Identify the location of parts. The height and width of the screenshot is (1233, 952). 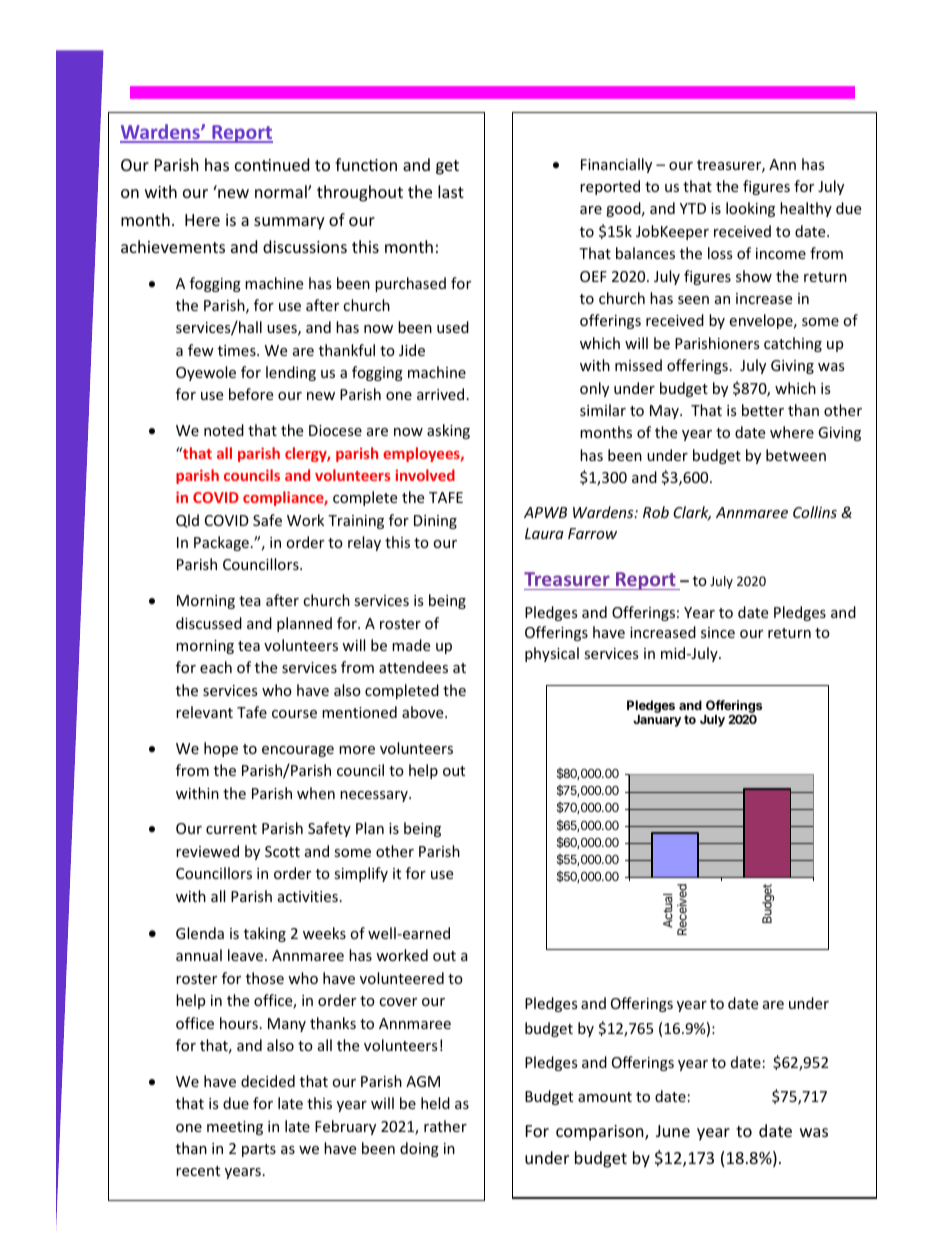
(259, 1150).
